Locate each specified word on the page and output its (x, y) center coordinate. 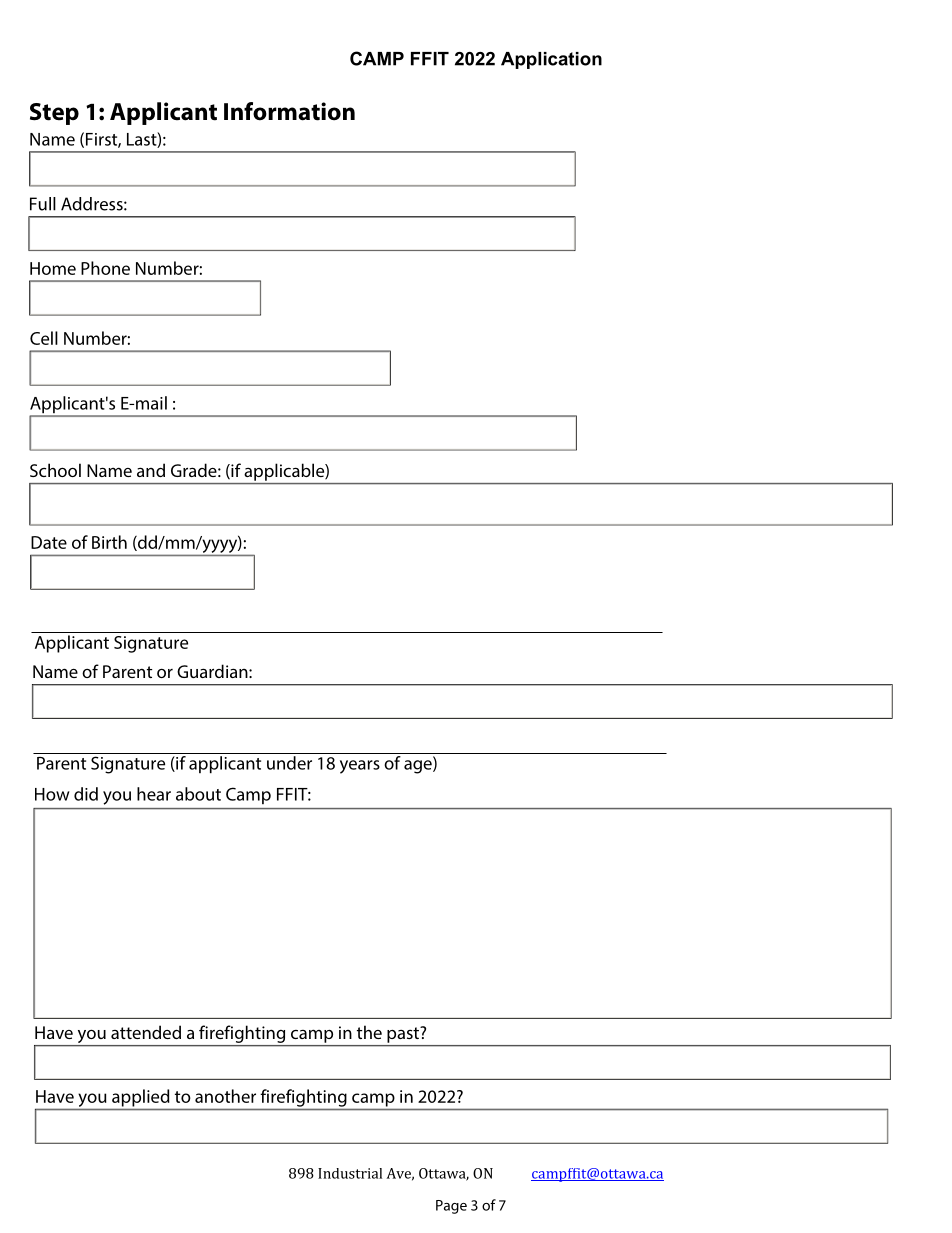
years (360, 767)
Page (451, 1207)
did (86, 794)
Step (54, 114)
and (151, 470)
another (225, 1096)
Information (289, 111)
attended (146, 1032)
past (404, 1035)
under (289, 763)
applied (140, 1098)
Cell (44, 338)
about (198, 794)
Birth (109, 542)
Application (551, 60)
